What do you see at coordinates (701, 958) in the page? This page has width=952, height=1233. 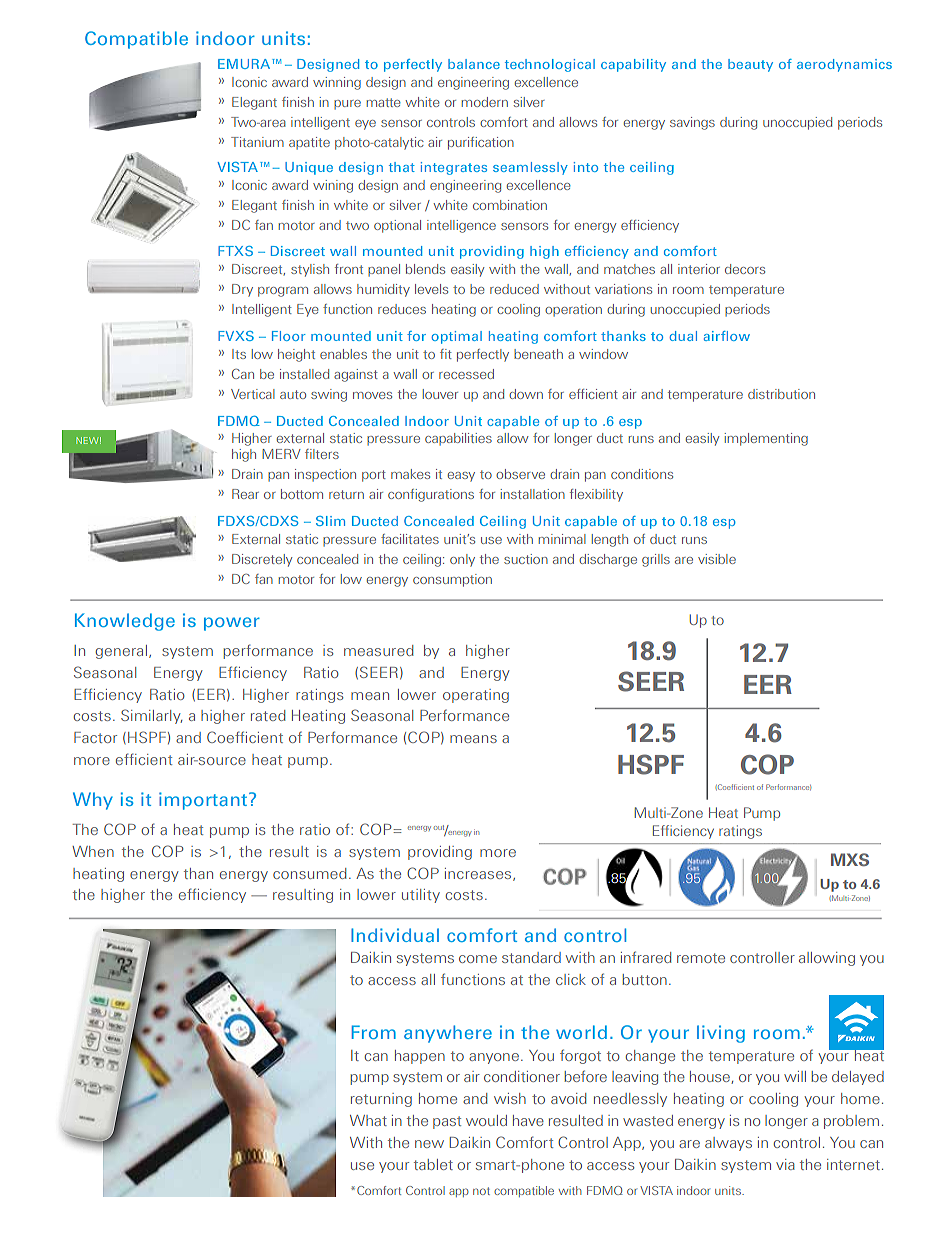 I see `remote` at bounding box center [701, 958].
